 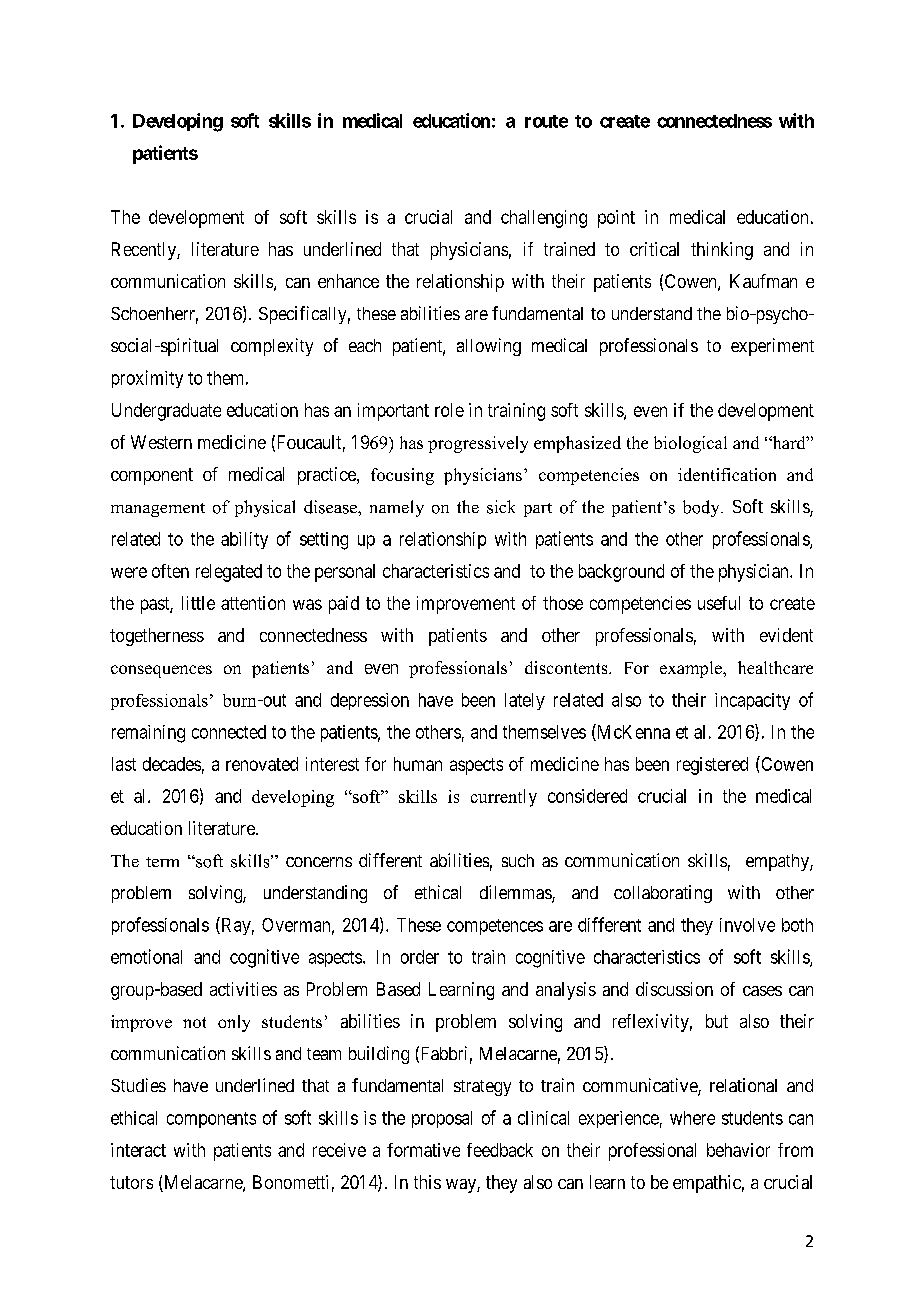 What do you see at coordinates (161, 671) in the screenshot?
I see `consequences` at bounding box center [161, 671].
